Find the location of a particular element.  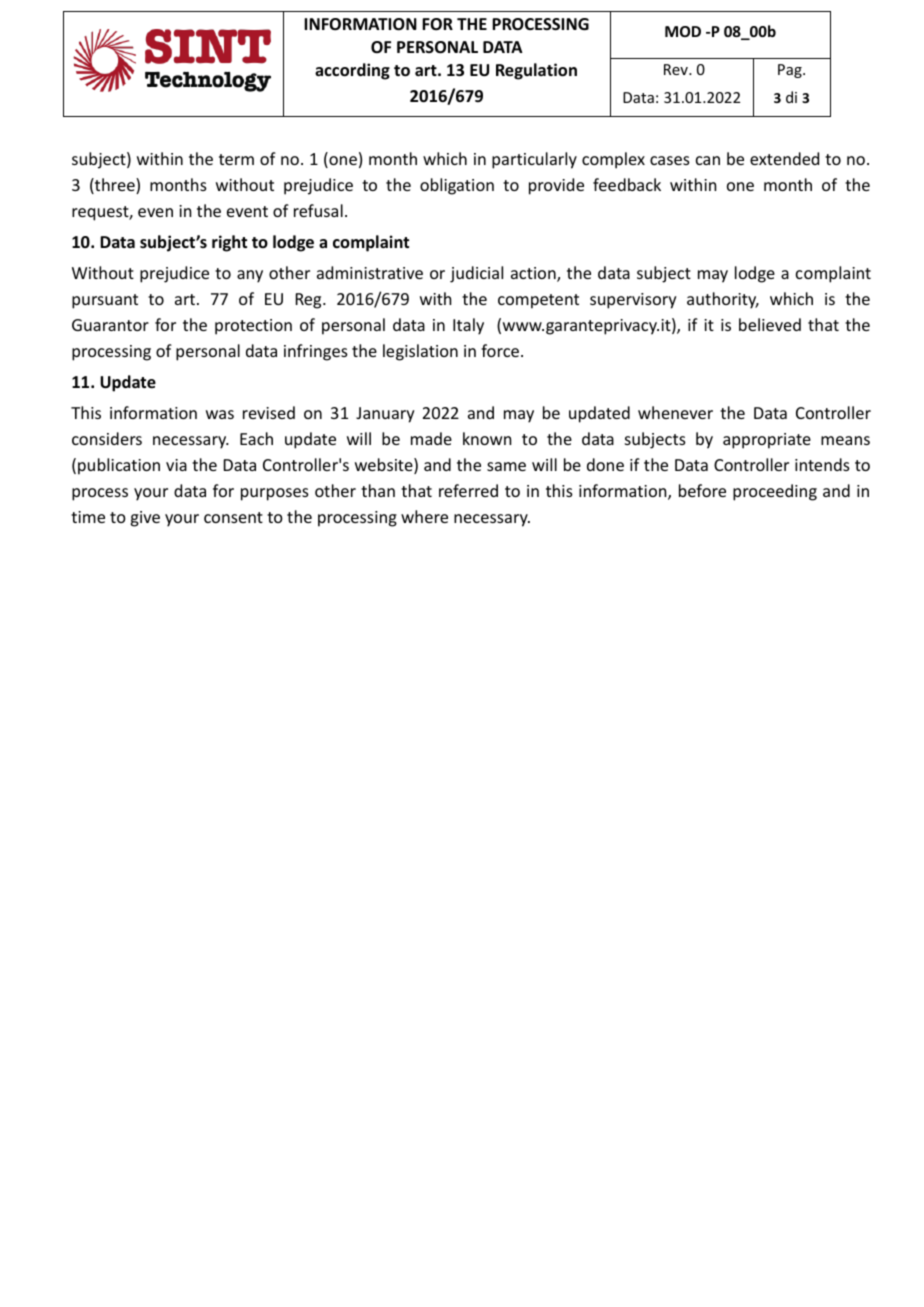

according is located at coordinates (352, 71).
